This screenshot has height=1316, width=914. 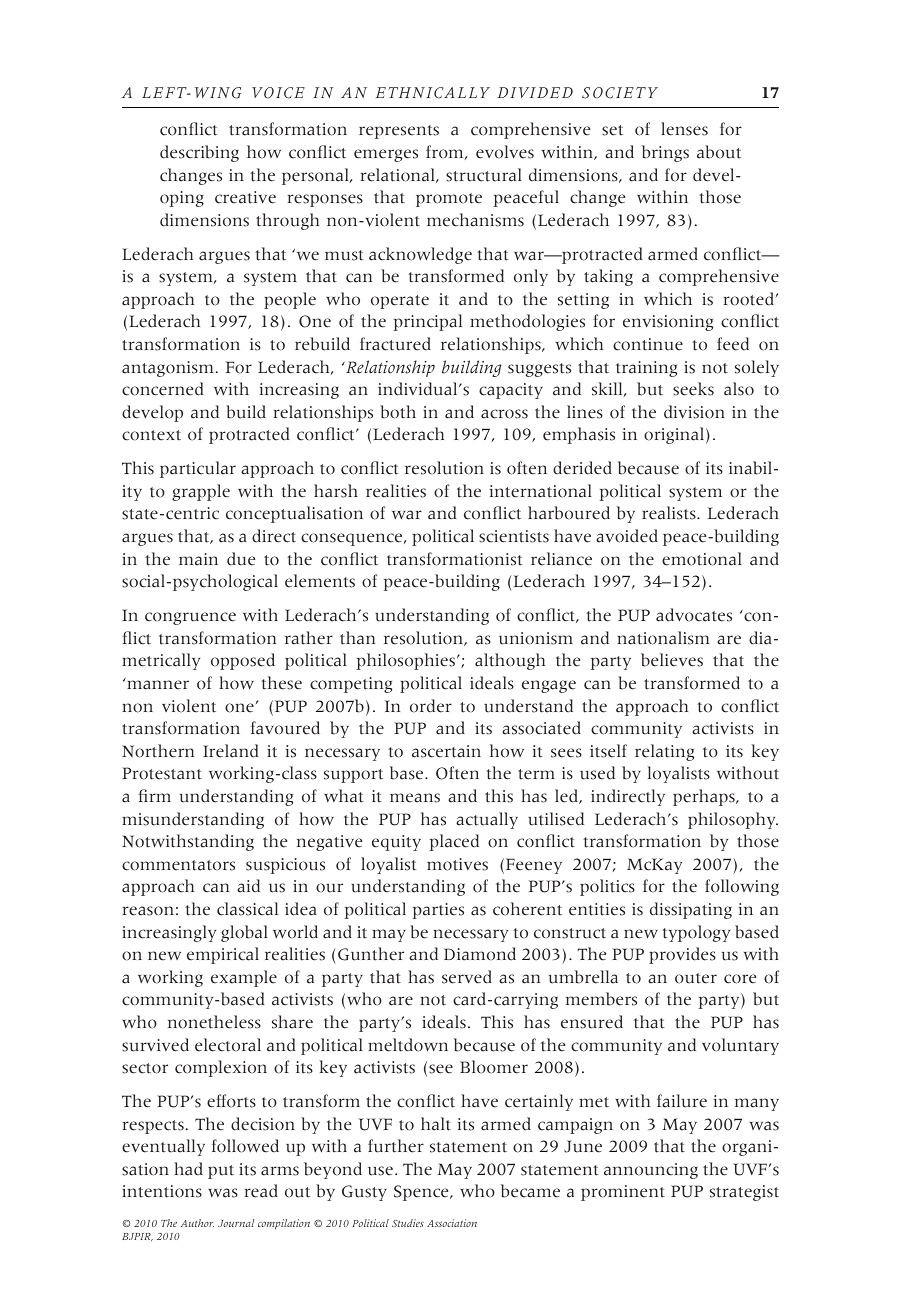 I want to click on believes, so click(x=672, y=660).
